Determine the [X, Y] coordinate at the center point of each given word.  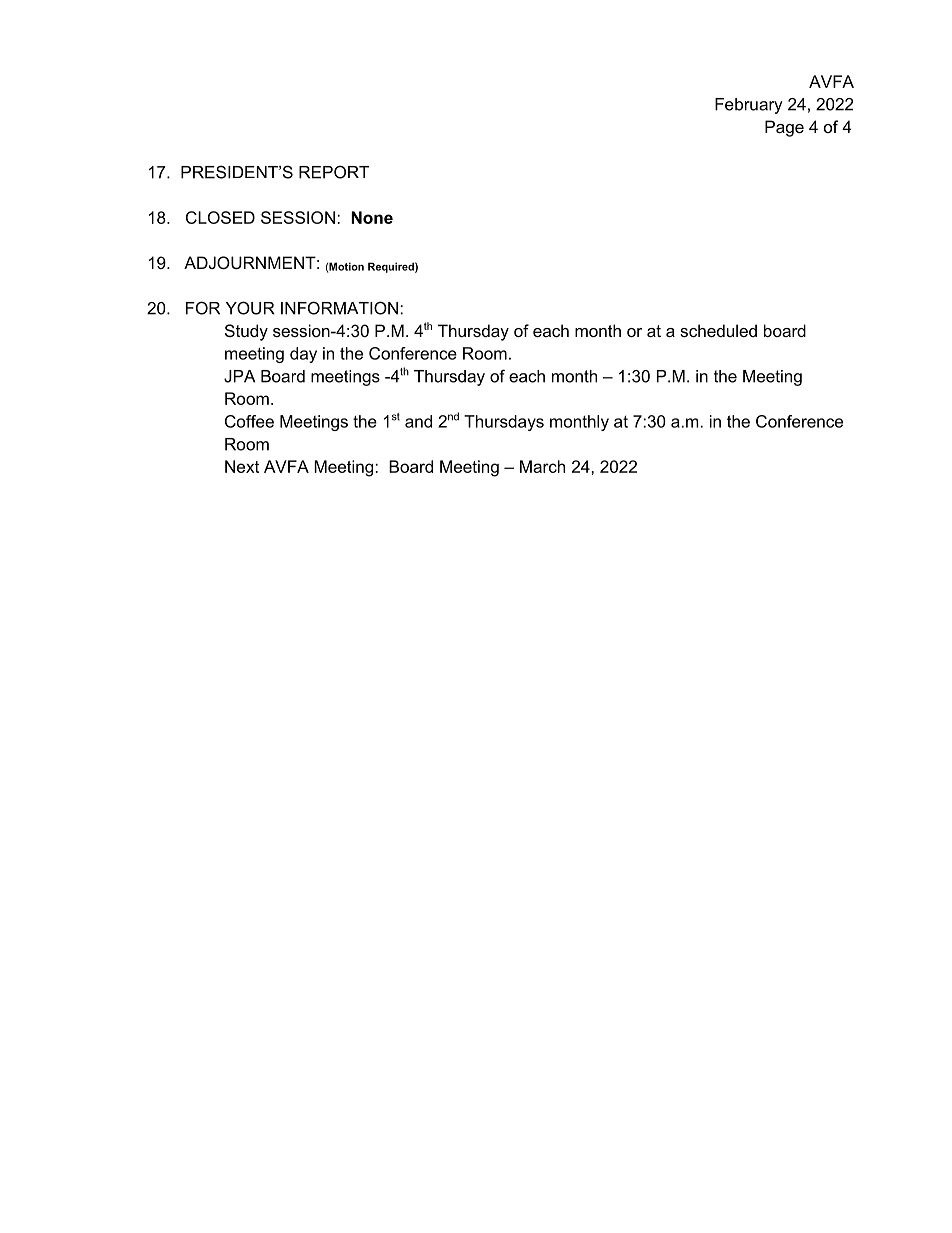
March [542, 466]
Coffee [249, 421]
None [372, 217]
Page [784, 128]
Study [246, 332]
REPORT [334, 172]
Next [242, 466]
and [418, 421]
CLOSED [220, 217]
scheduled [718, 330]
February [749, 106]
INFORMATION [339, 308]
